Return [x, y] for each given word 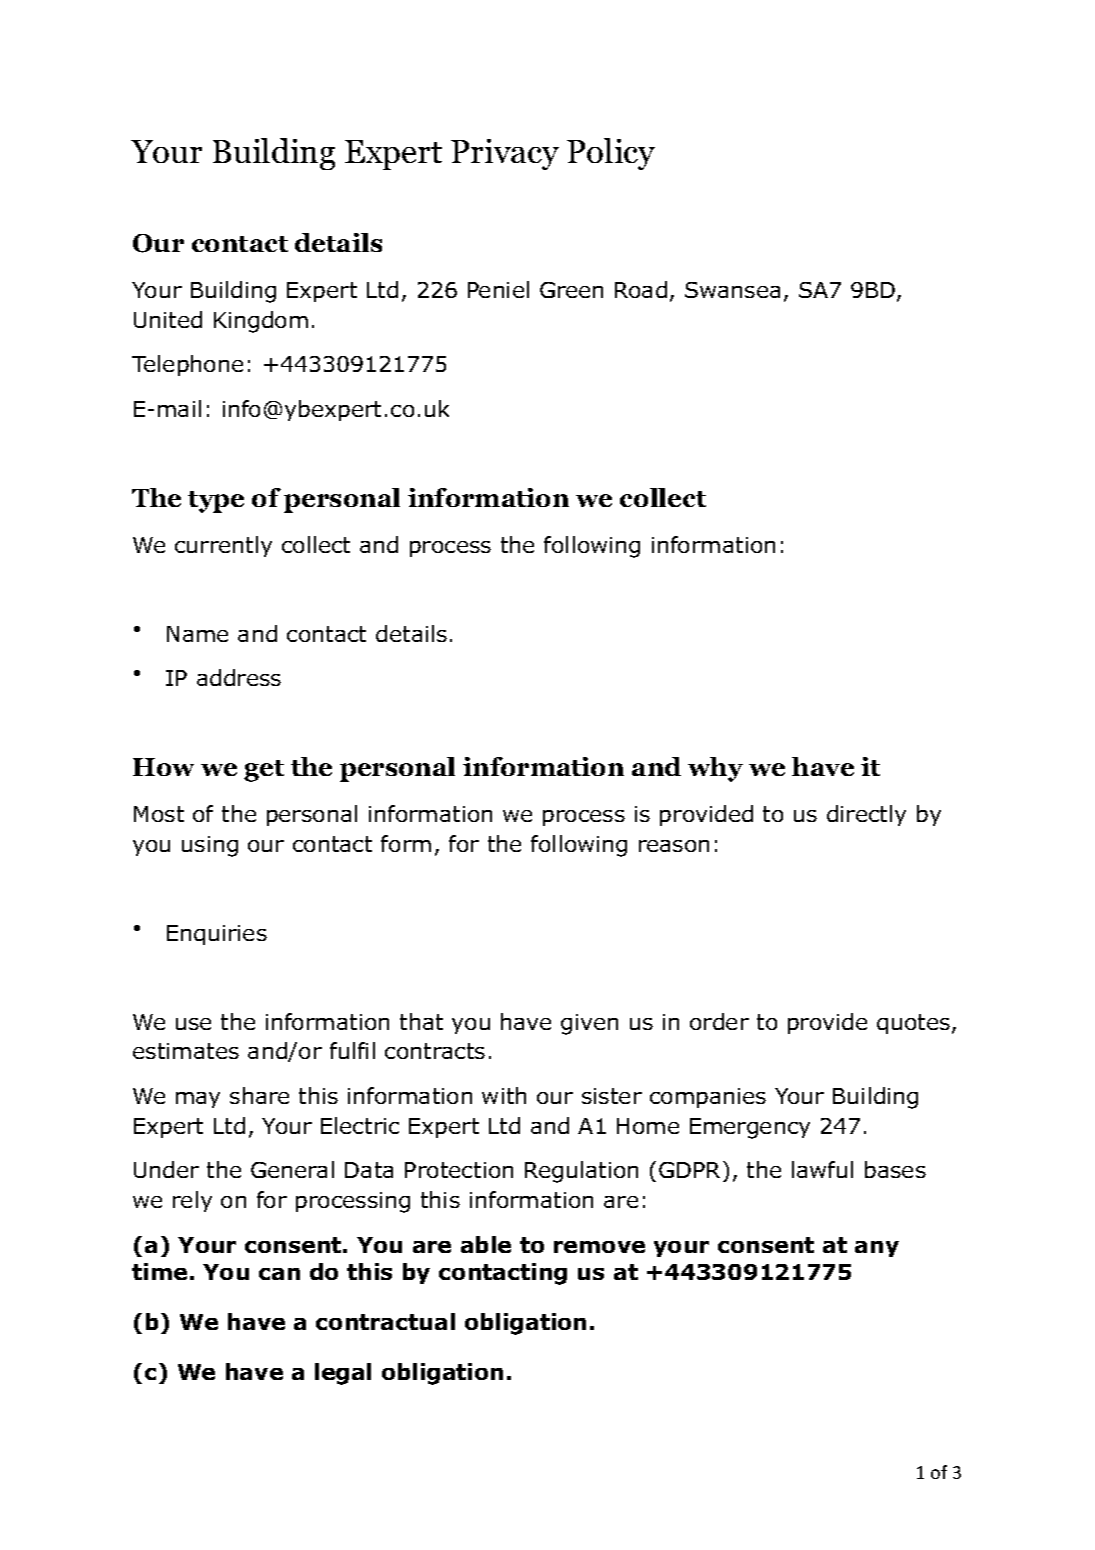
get [264, 771]
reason [674, 846]
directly [866, 815]
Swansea [732, 290]
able [486, 1244]
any [877, 1249]
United [168, 319]
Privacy [505, 154]
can [279, 1274]
